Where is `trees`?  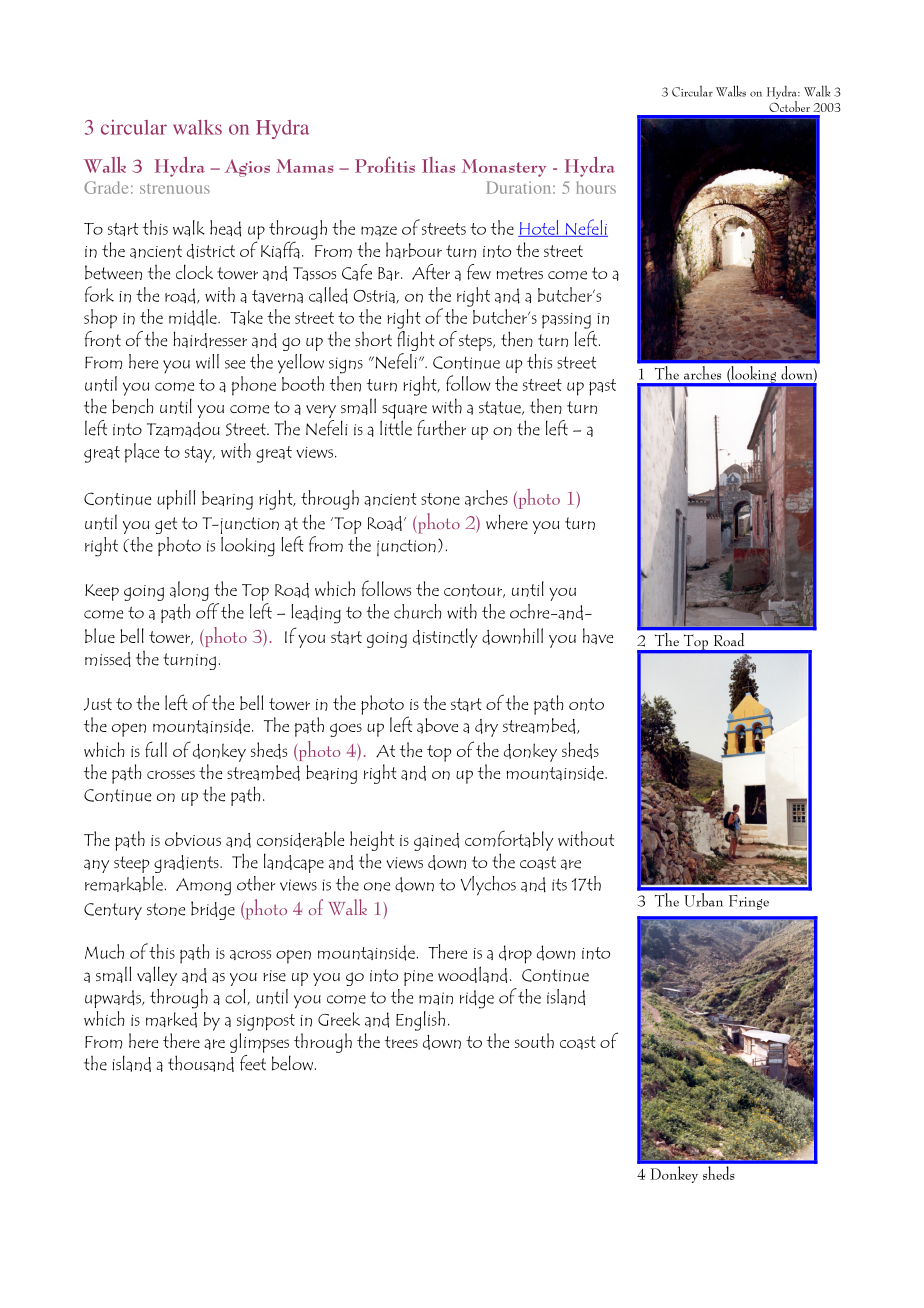
trees is located at coordinates (401, 1042).
